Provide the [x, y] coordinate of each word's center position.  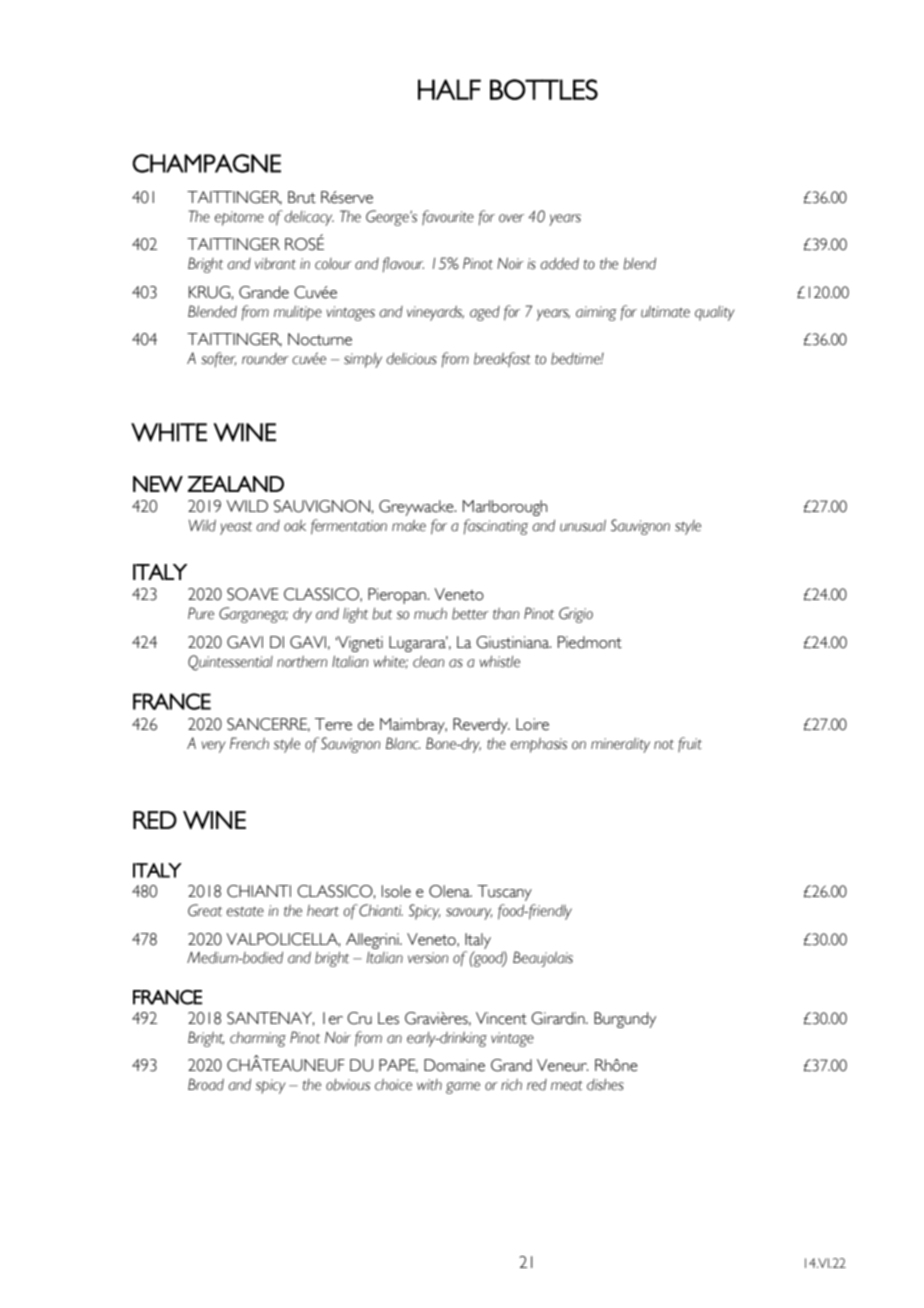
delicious [411, 359]
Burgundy [625, 1020]
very [213, 747]
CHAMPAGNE [206, 163]
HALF [449, 89]
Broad [206, 1084]
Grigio [576, 615]
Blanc [403, 743]
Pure [201, 613]
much [430, 614]
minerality [620, 745]
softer [218, 359]
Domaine [454, 1065]
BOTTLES [544, 89]
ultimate [665, 312]
